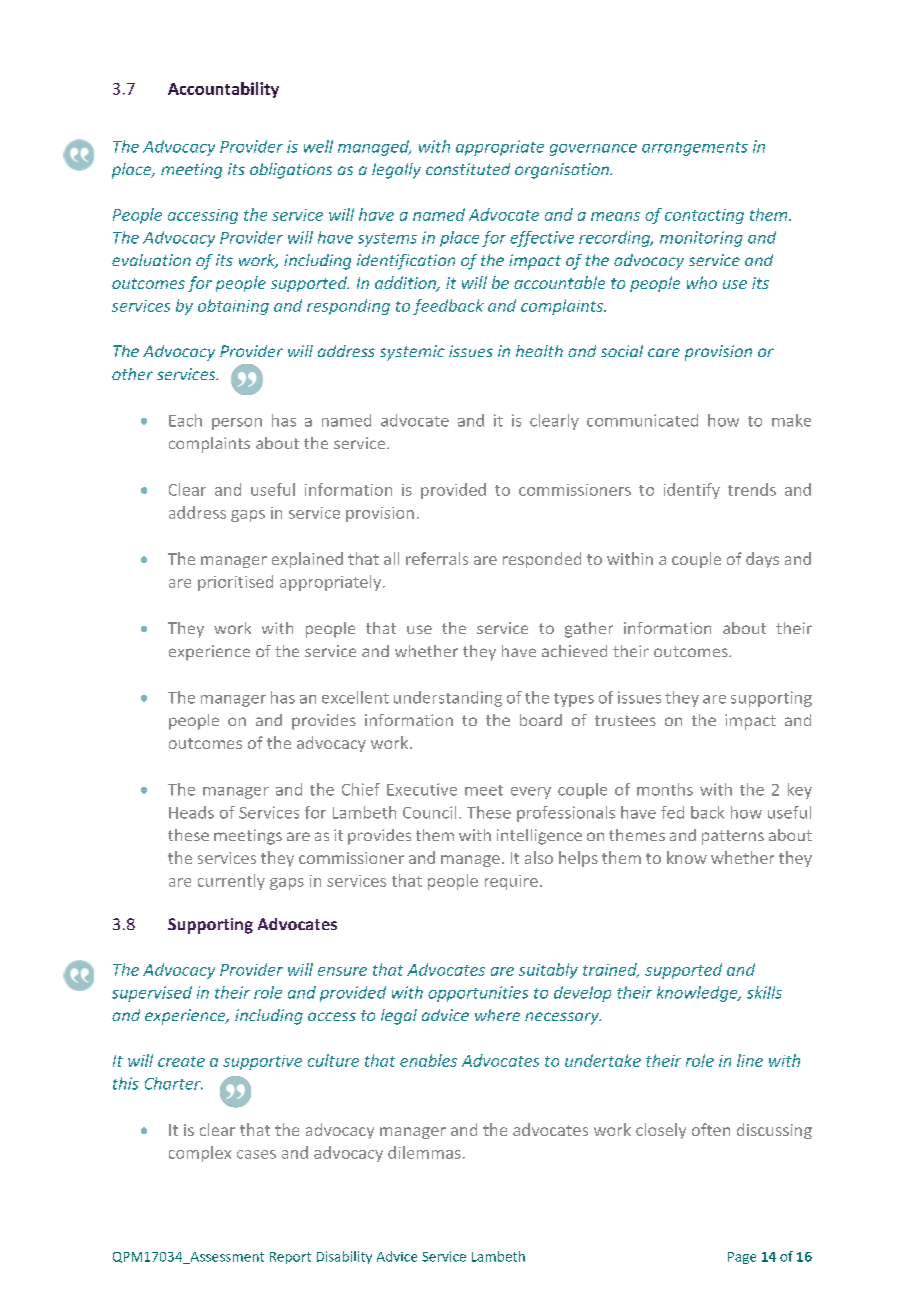 Image resolution: width=924 pixels, height=1308 pixels. What do you see at coordinates (424, 1152) in the page?
I see `dilemmas` at bounding box center [424, 1152].
